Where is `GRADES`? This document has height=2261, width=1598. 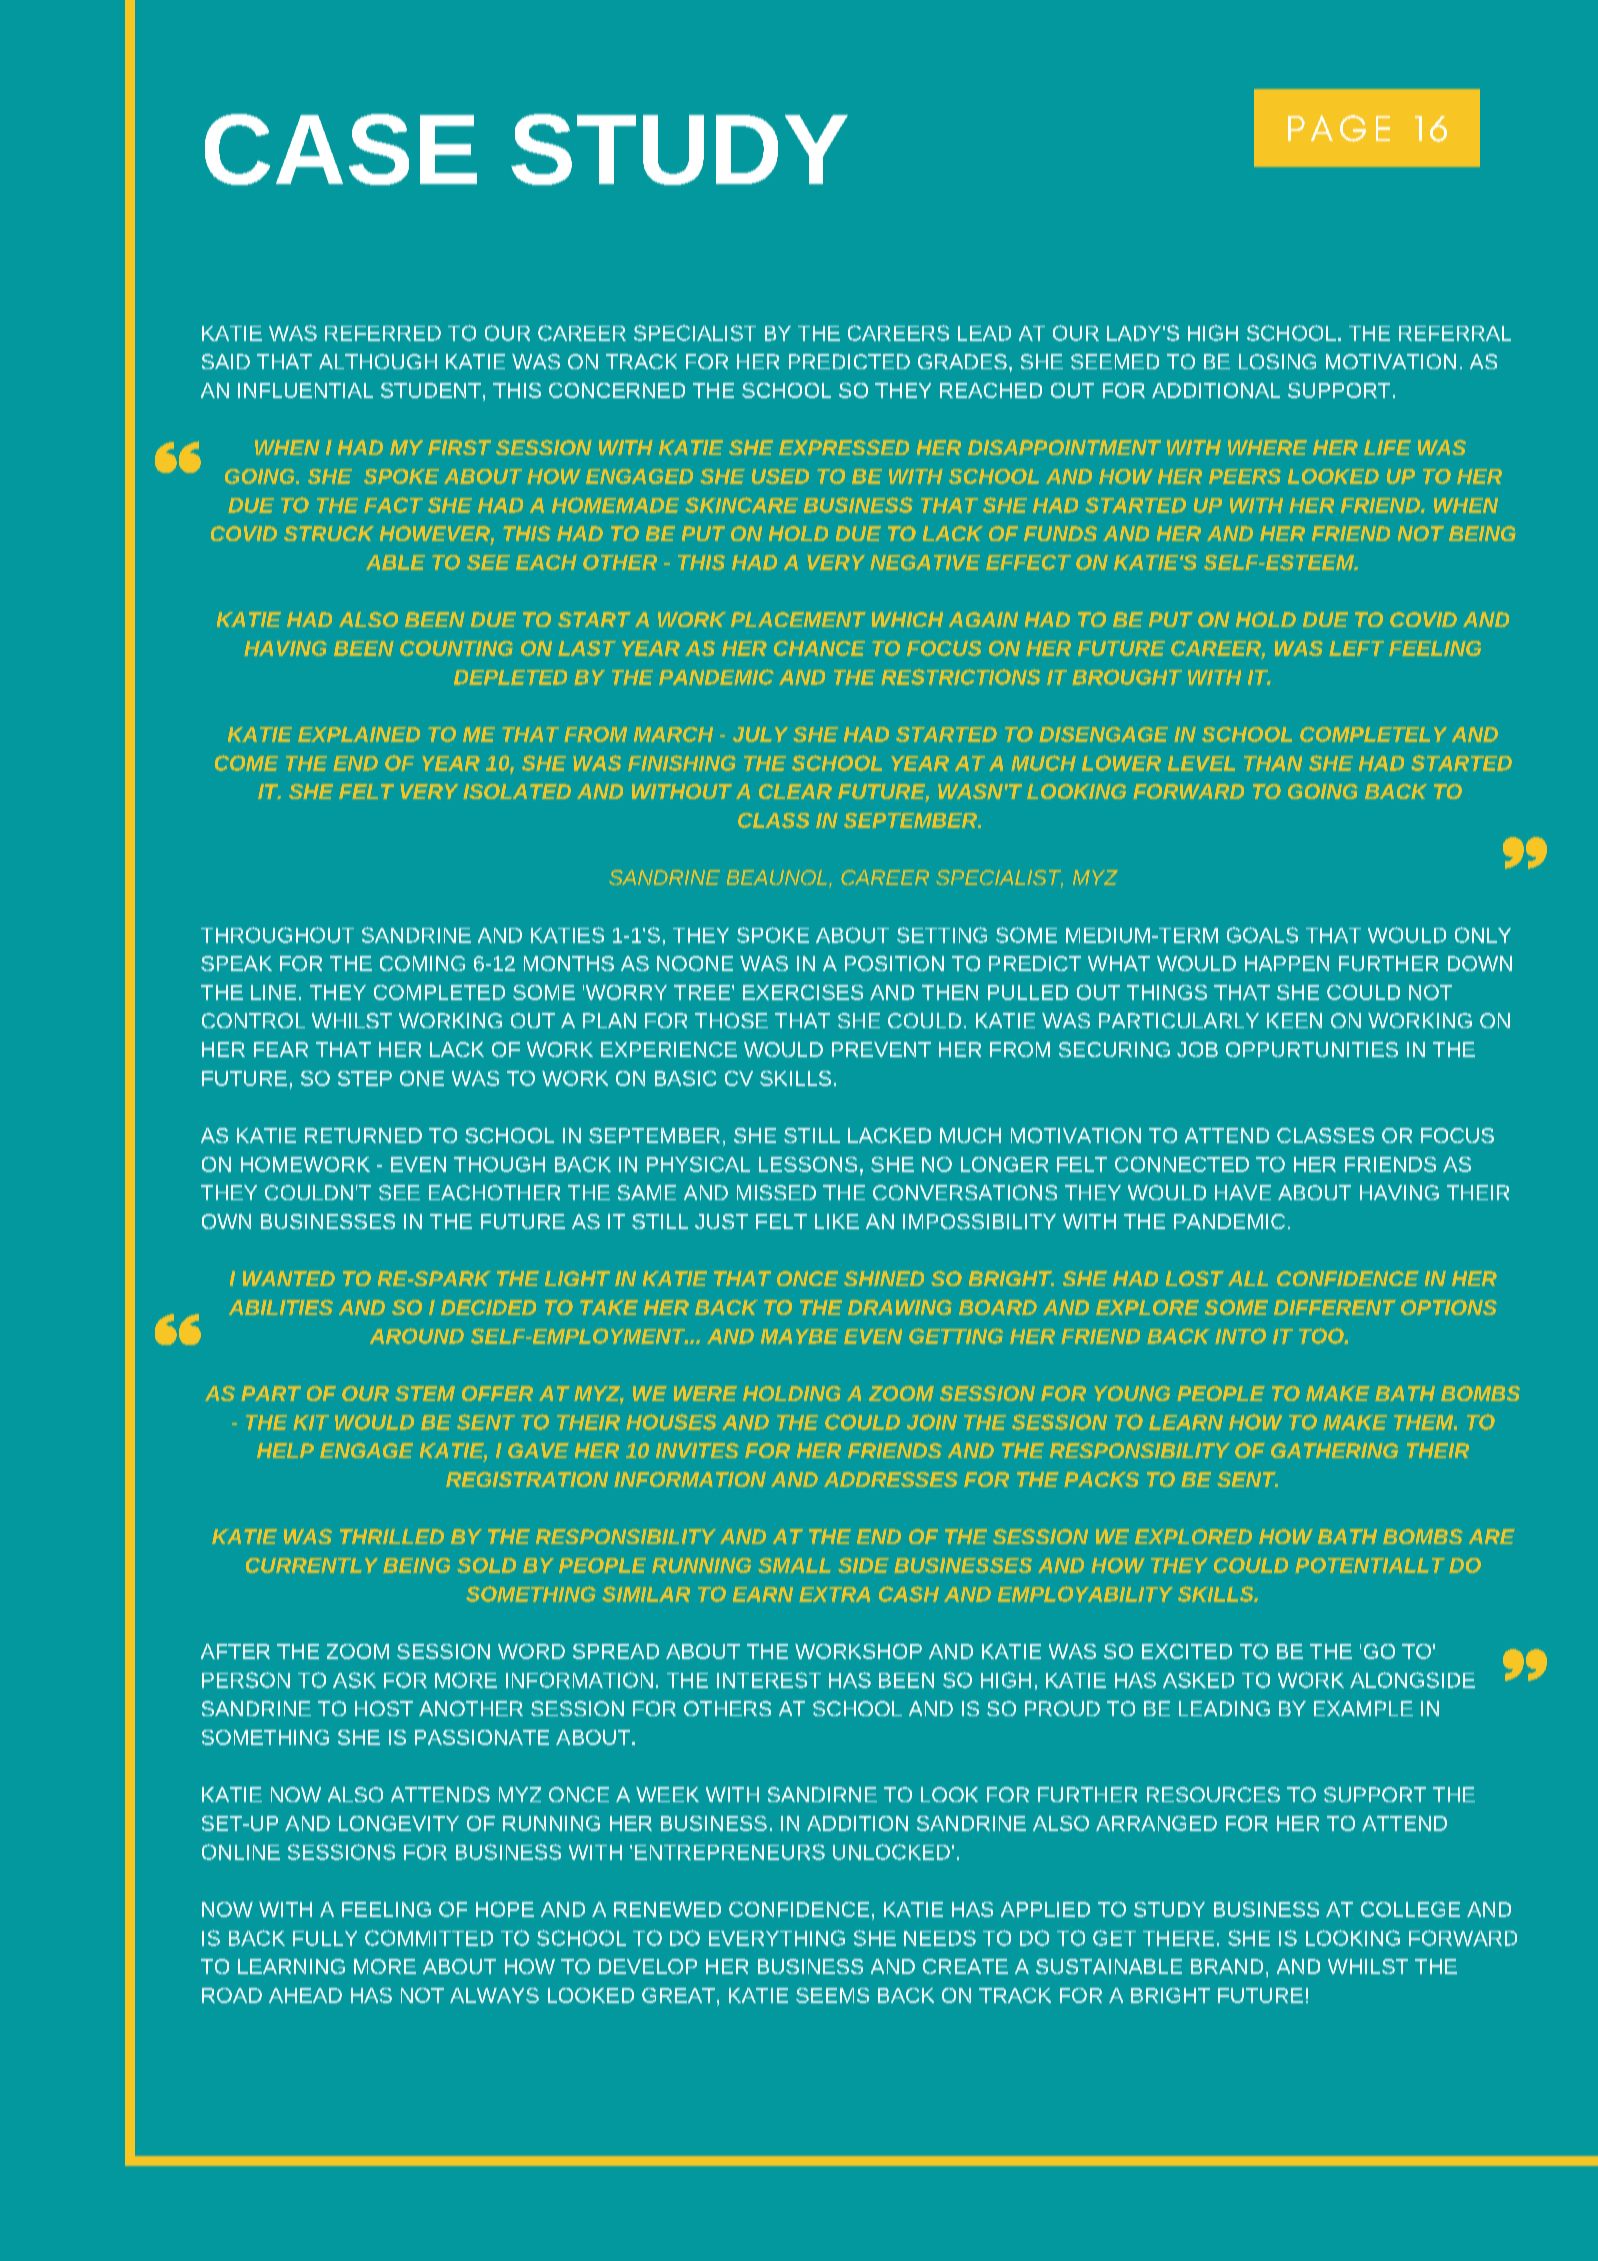
GRADES is located at coordinates (962, 361).
